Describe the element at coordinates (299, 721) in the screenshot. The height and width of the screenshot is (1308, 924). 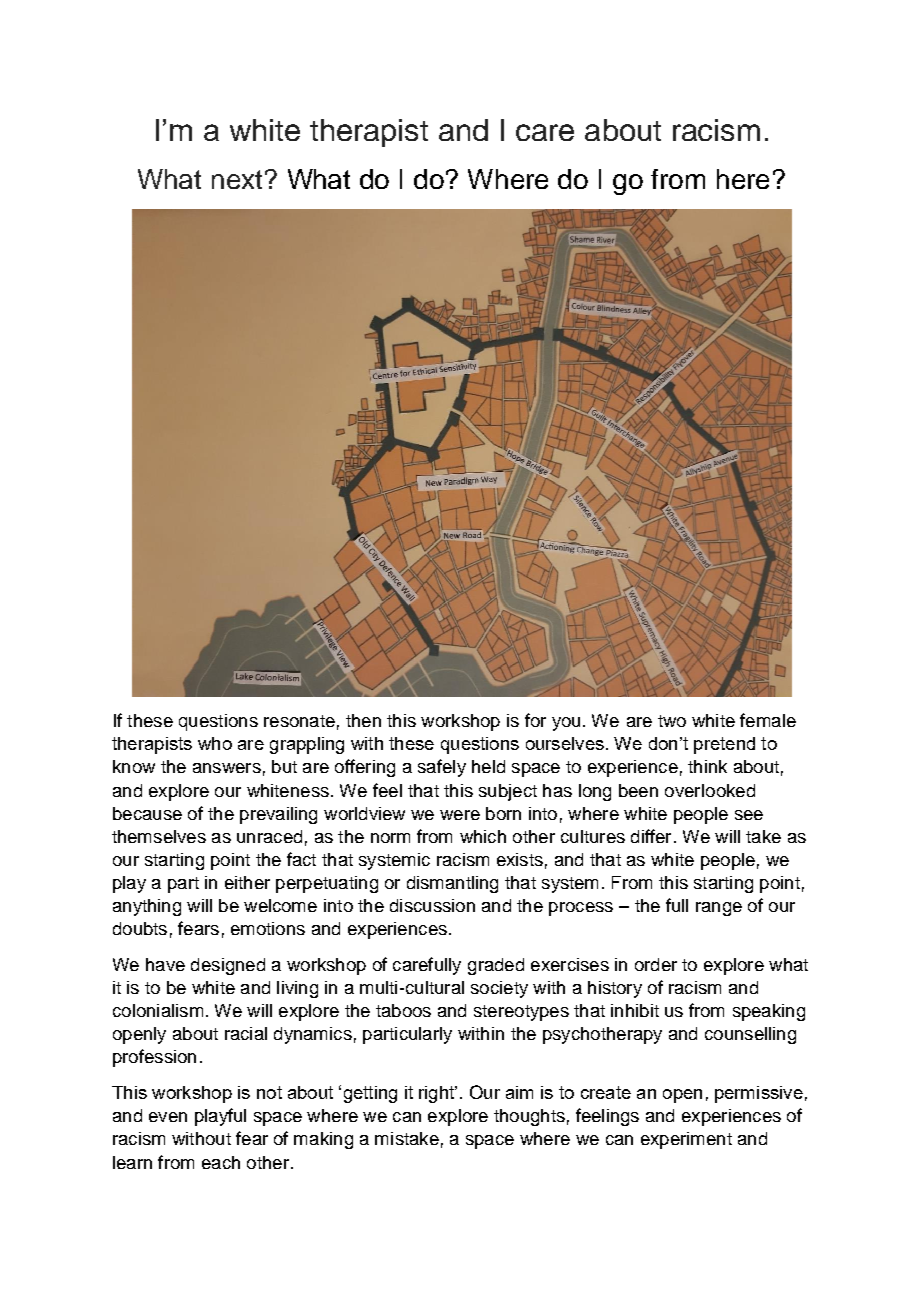
I see `resonate` at that location.
